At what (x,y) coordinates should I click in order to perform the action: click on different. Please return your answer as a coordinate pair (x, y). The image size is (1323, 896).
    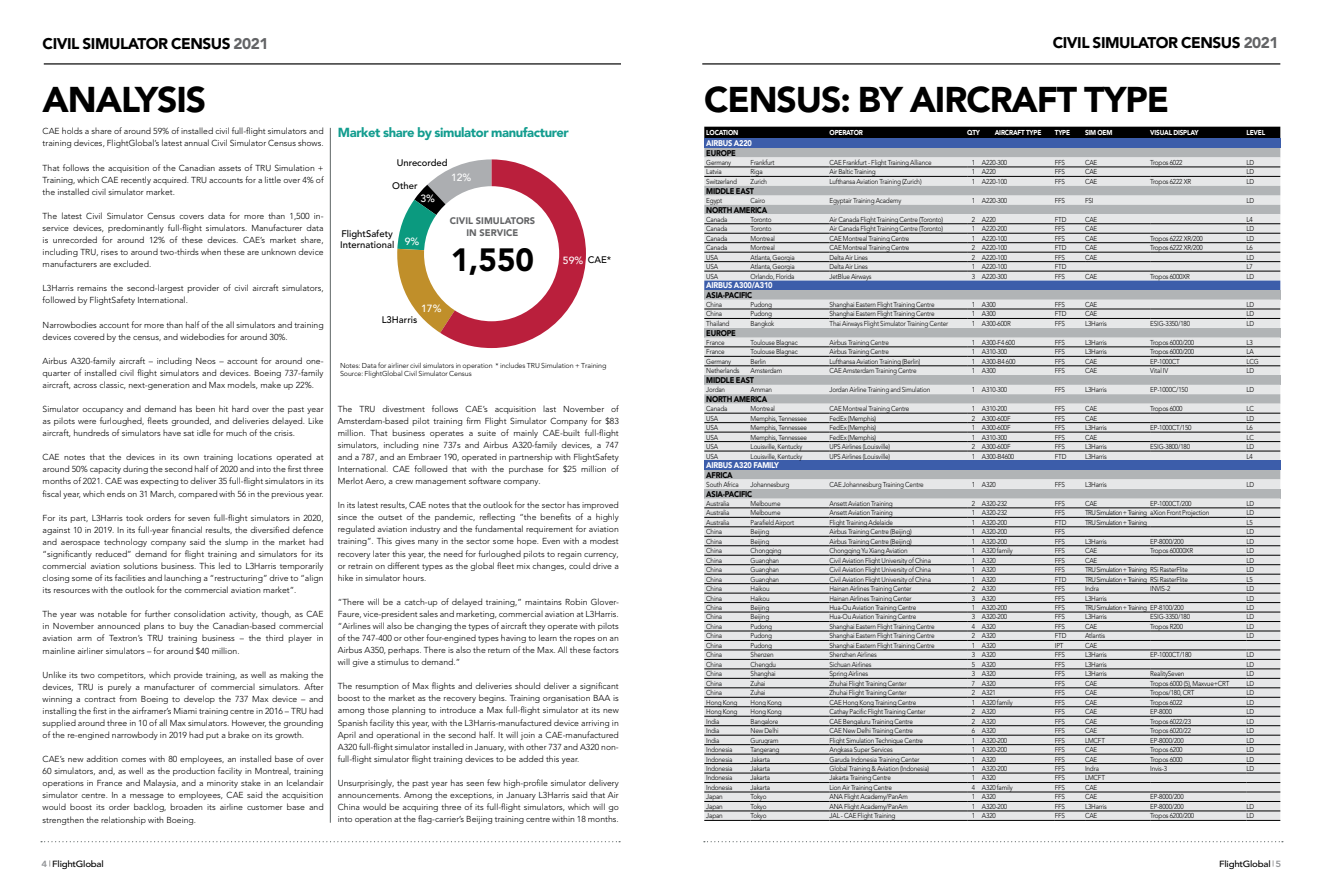
    Looking at the image, I should click on (403, 565).
